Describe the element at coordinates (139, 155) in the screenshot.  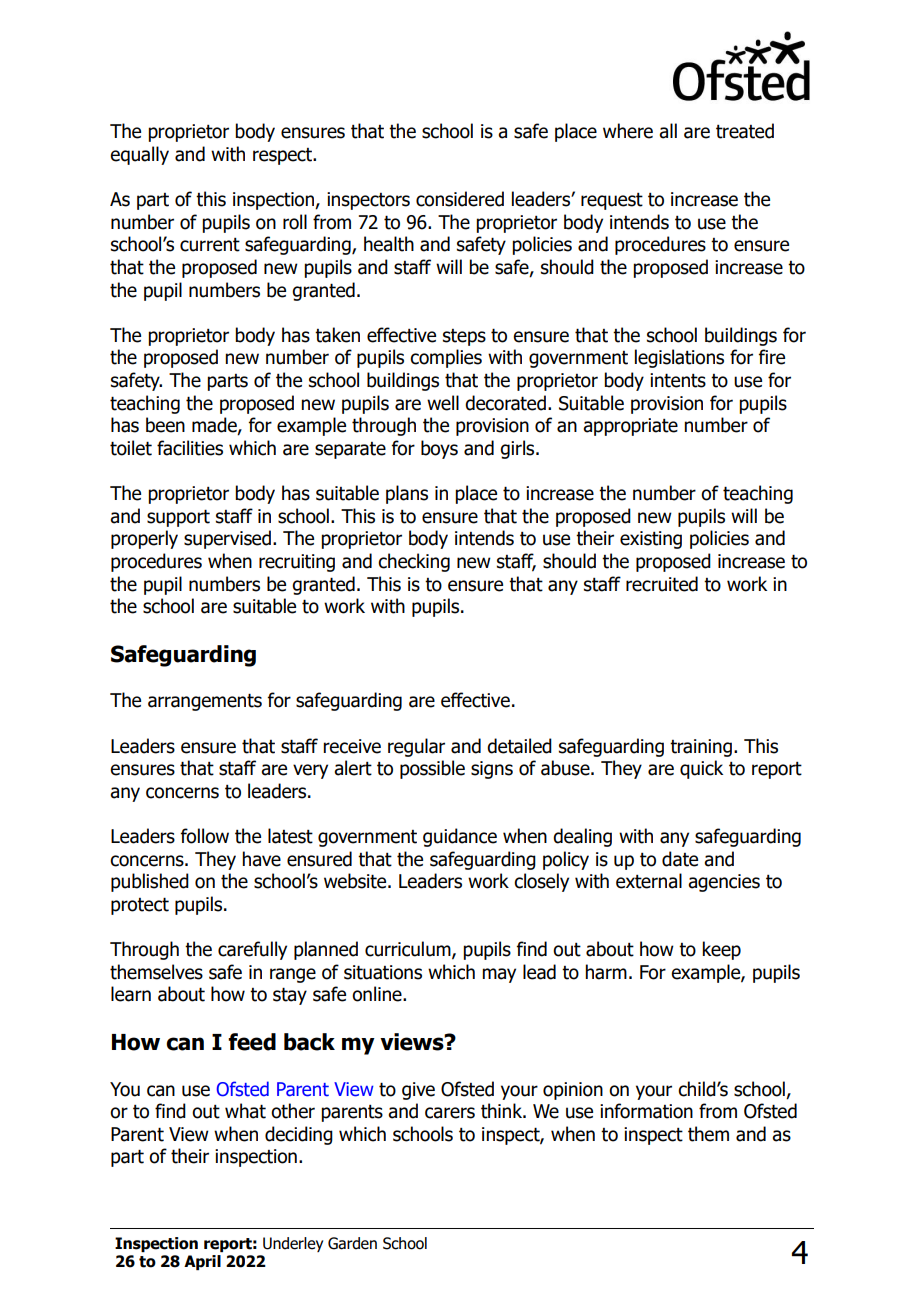
I see `equally` at that location.
